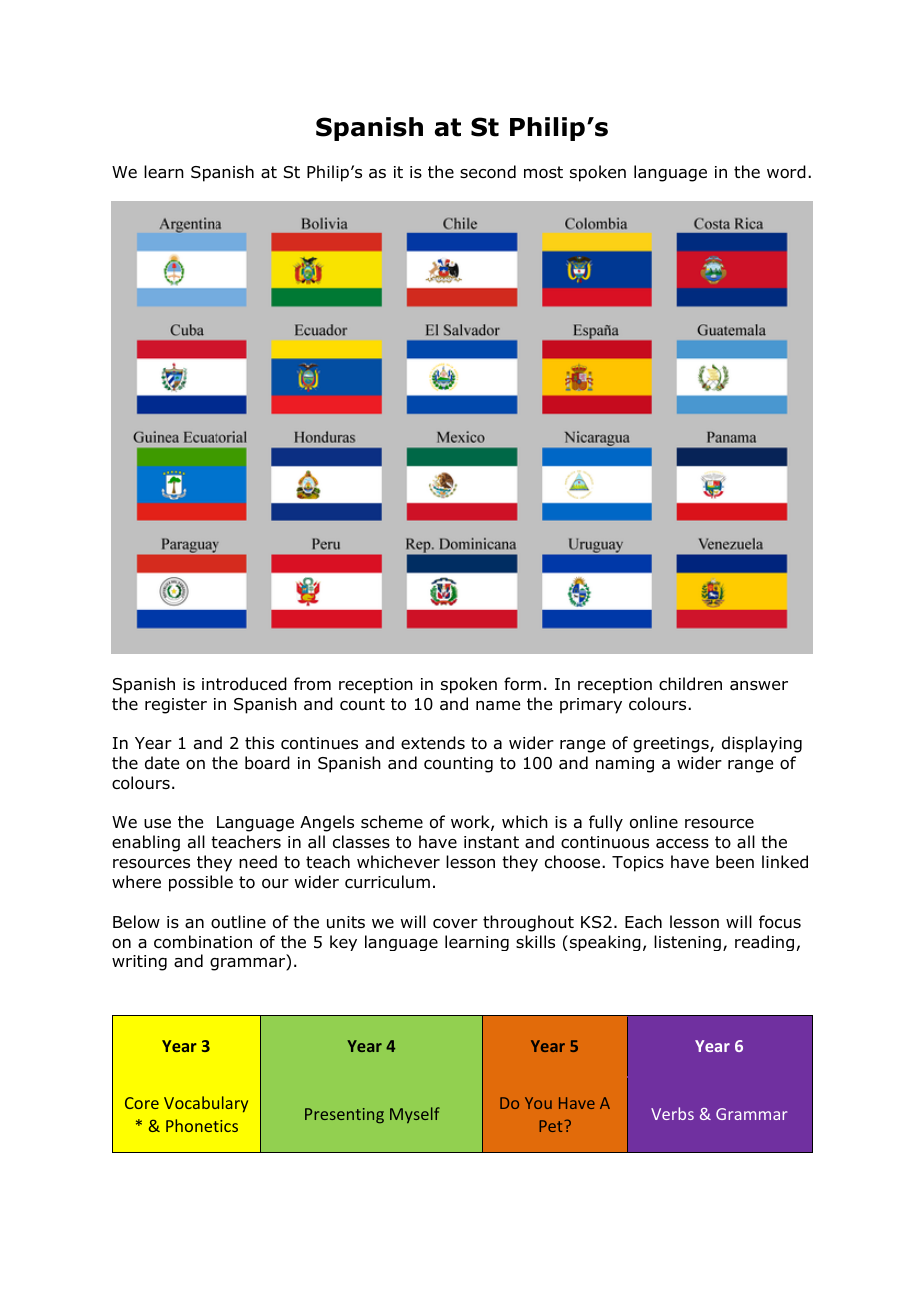  What do you see at coordinates (415, 1115) in the page?
I see `Myself` at bounding box center [415, 1115].
